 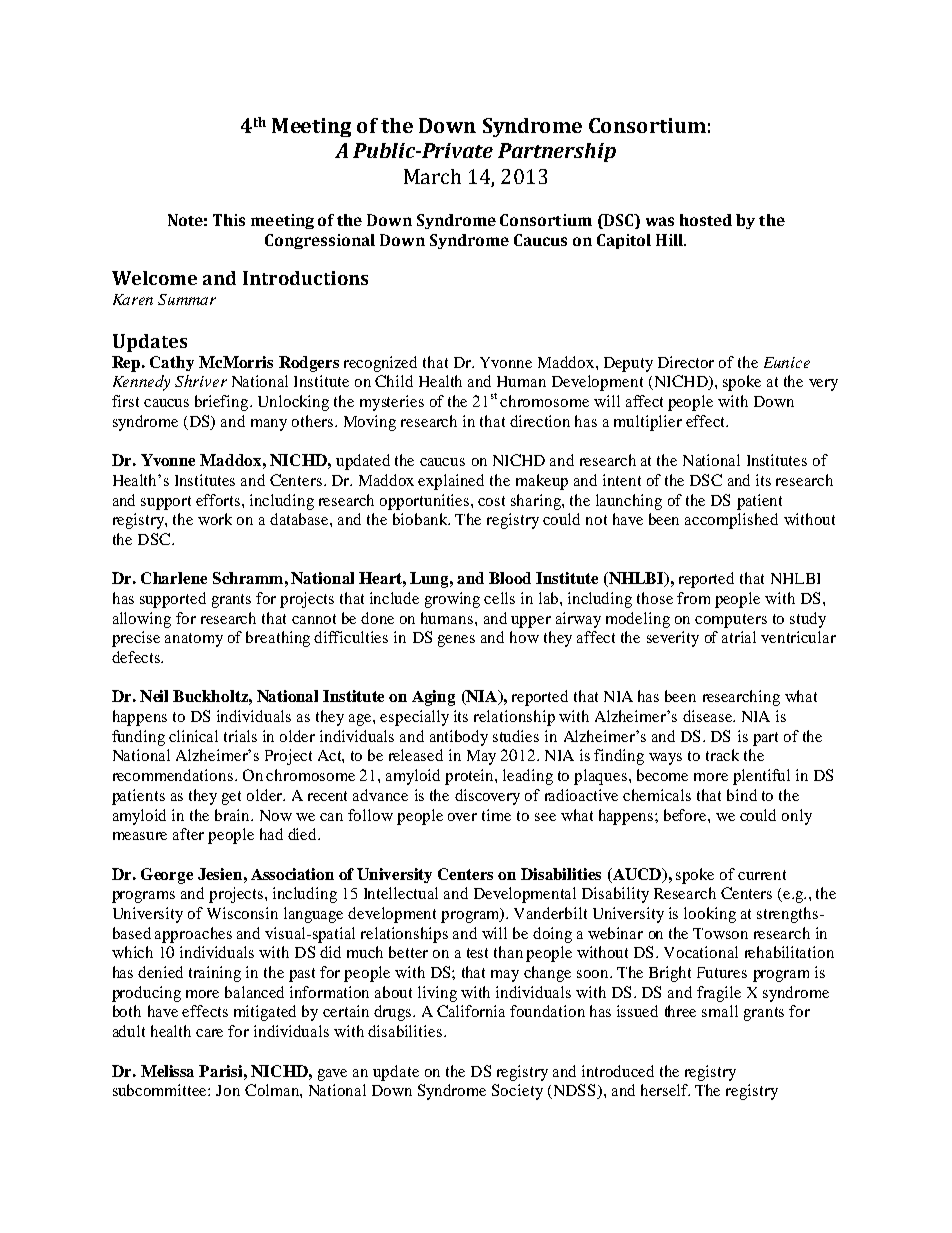 What do you see at coordinates (320, 241) in the screenshot?
I see `Congressional` at bounding box center [320, 241].
